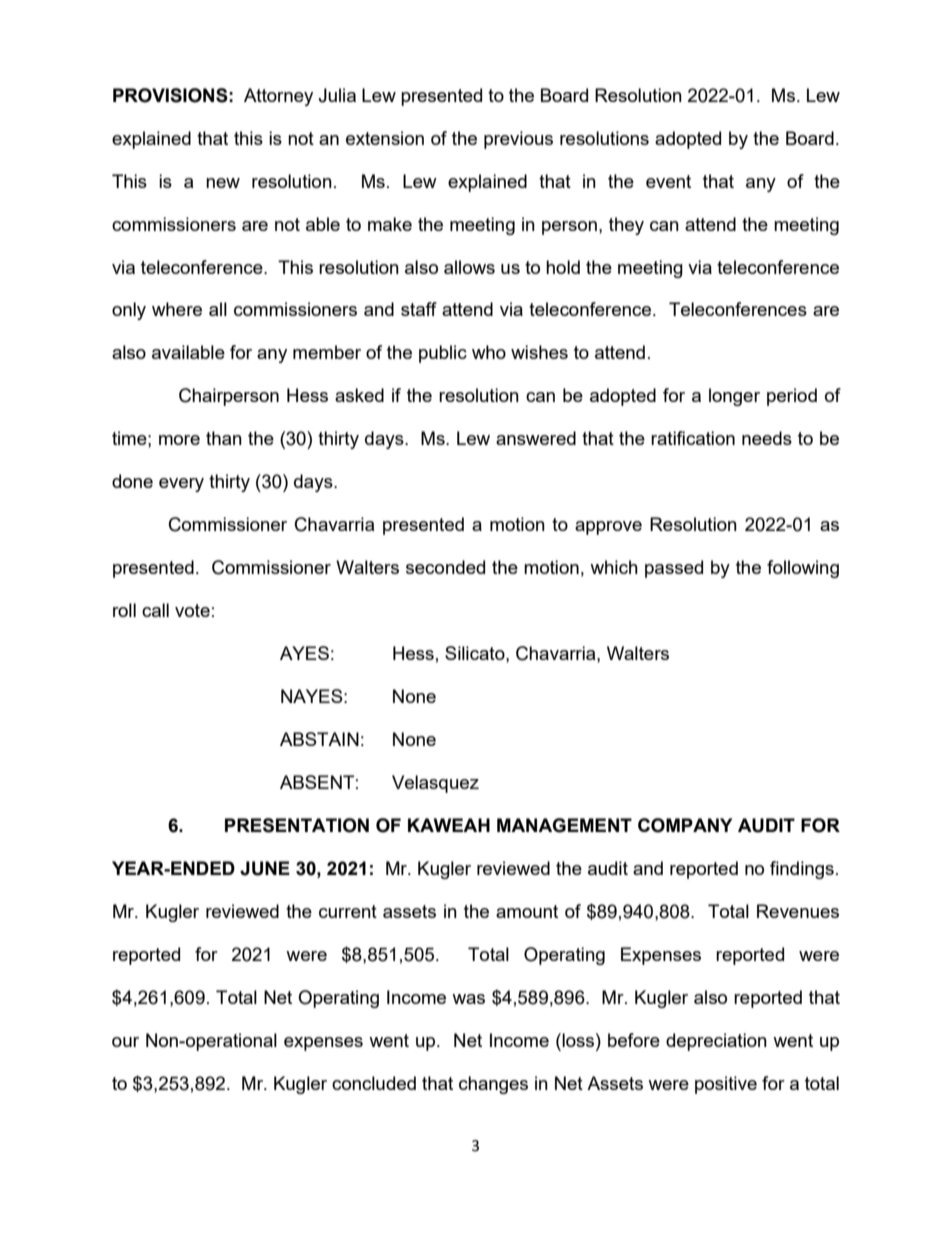 This screenshot has width=952, height=1233. Describe the element at coordinates (716, 1042) in the screenshot. I see `depreciation` at that location.
